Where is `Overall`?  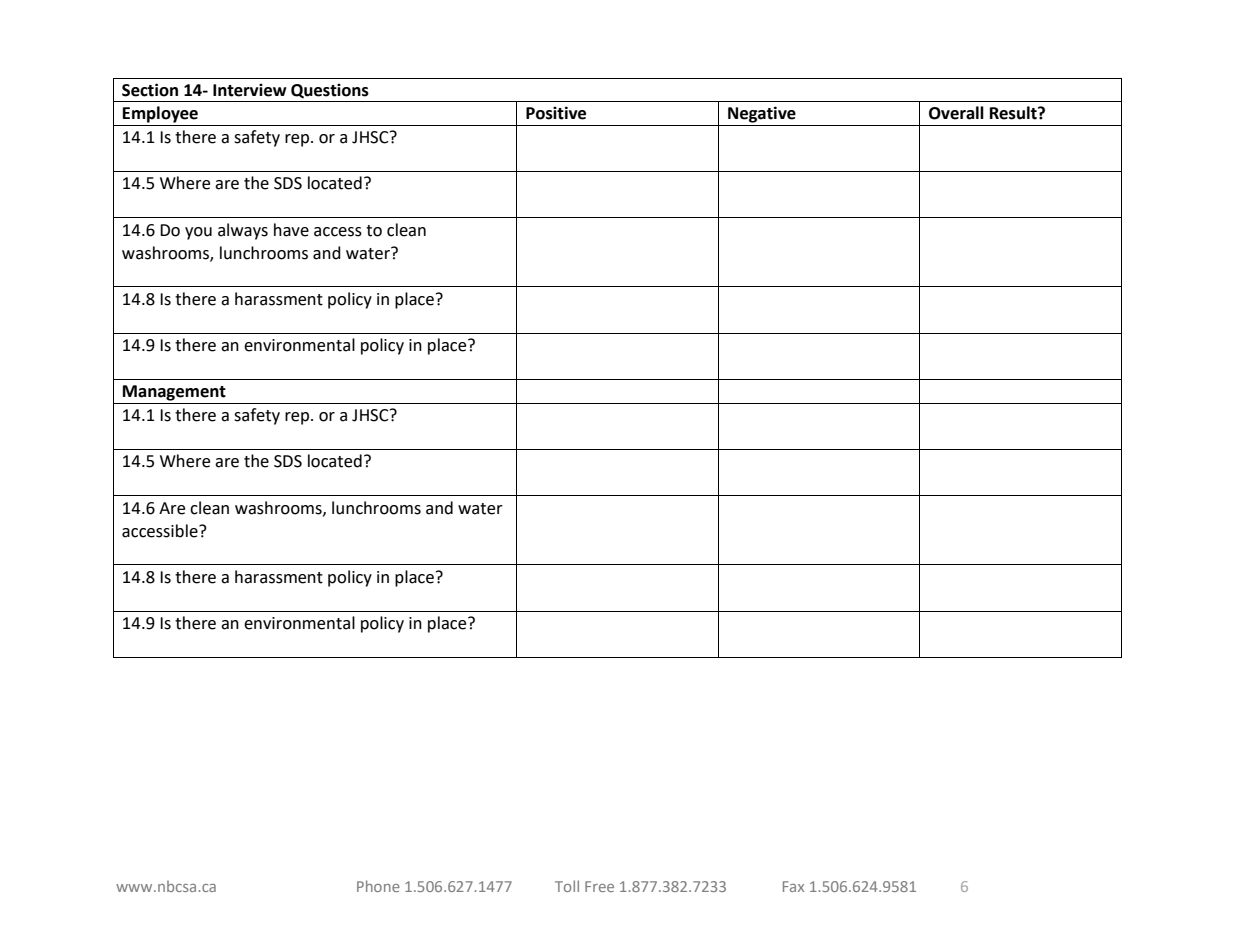 Overall is located at coordinates (956, 113).
